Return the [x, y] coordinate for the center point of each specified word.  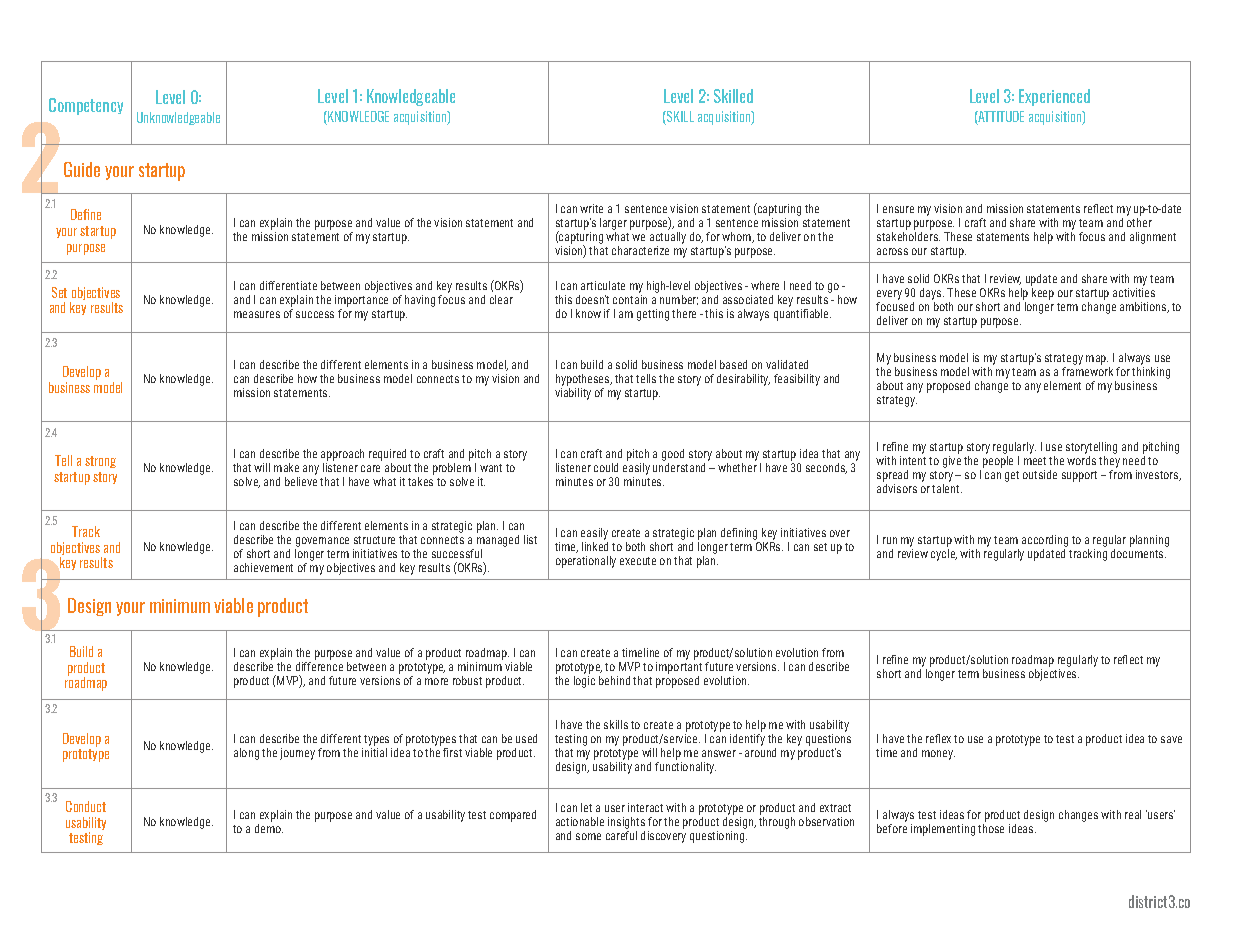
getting [653, 315]
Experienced [1054, 97]
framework [1087, 371]
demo [269, 828]
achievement [263, 567]
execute [638, 561]
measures [257, 314]
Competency [86, 106]
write [591, 208]
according [1045, 541]
